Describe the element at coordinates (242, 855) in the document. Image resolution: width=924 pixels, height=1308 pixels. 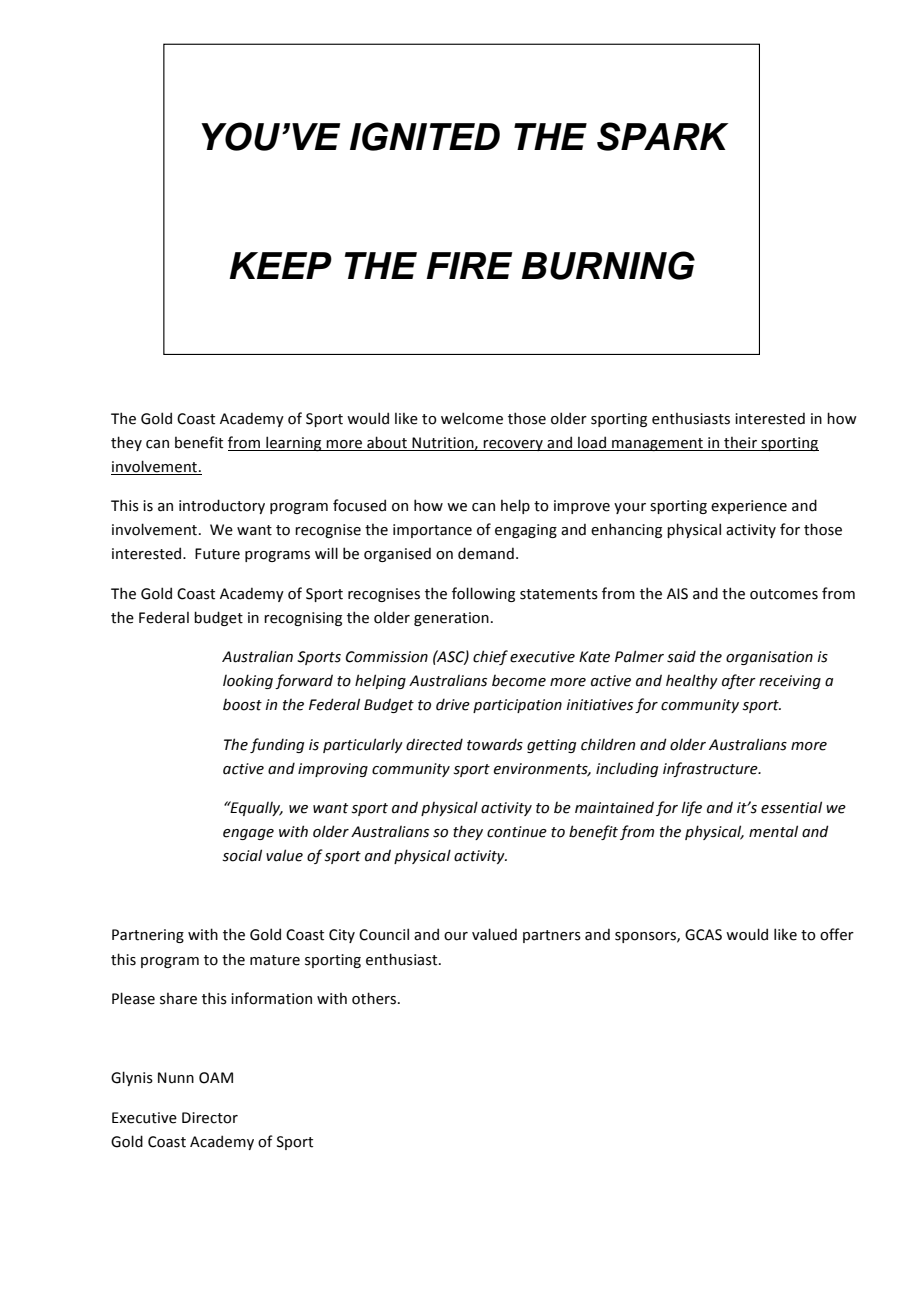
I see `social` at that location.
